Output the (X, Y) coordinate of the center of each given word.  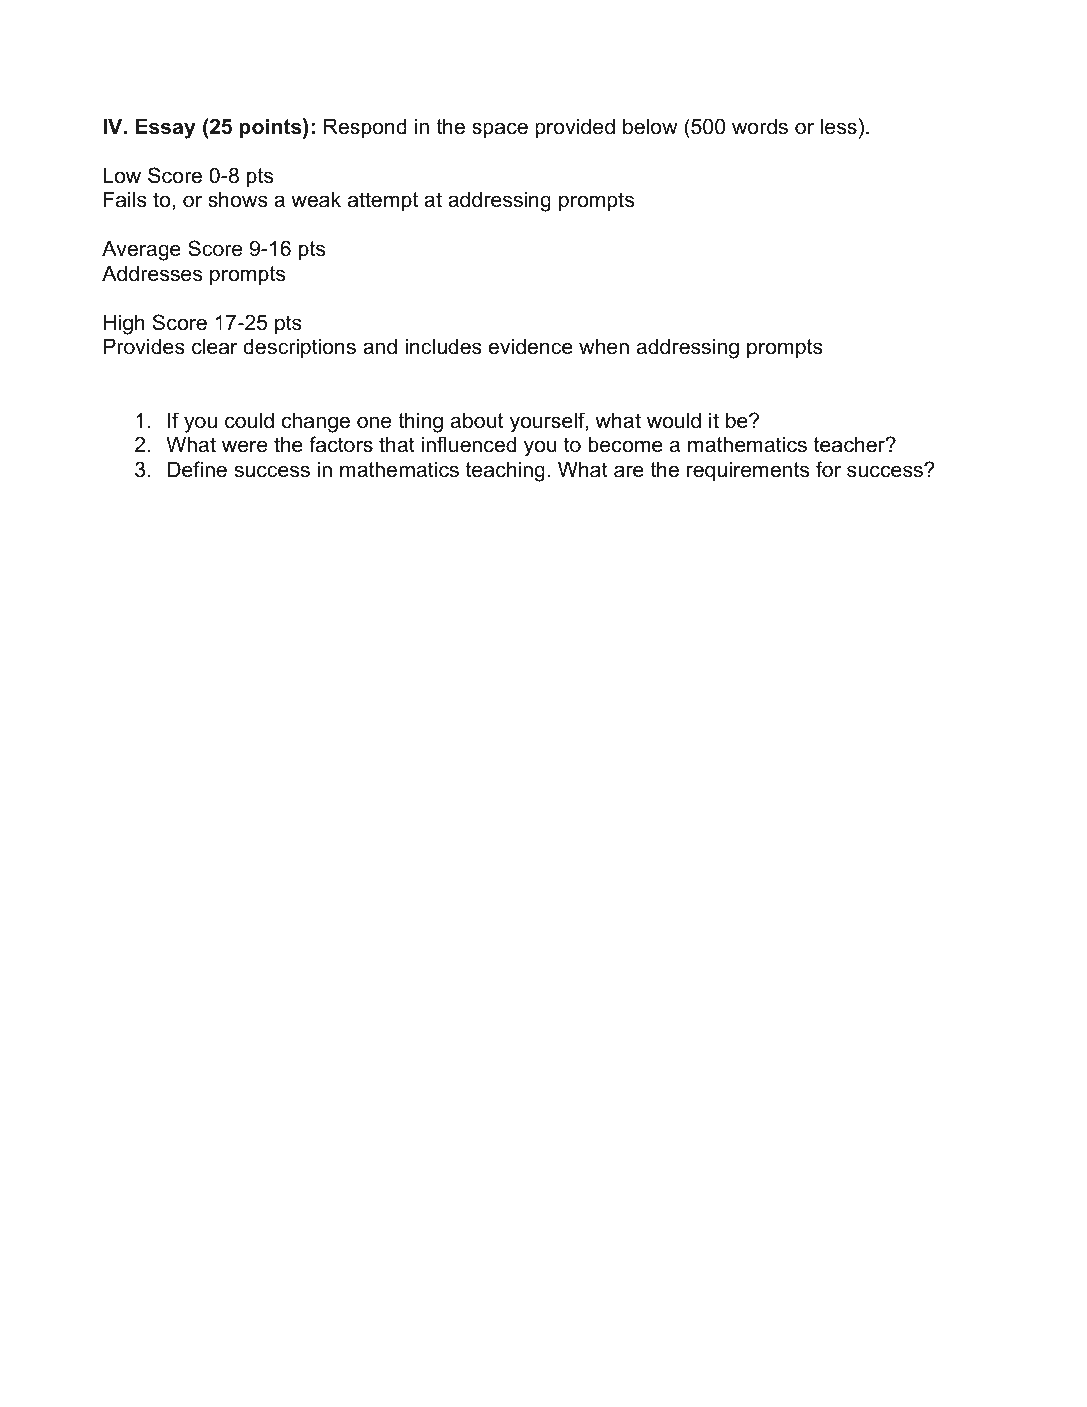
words (760, 126)
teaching (505, 471)
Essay (165, 128)
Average (141, 250)
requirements (748, 471)
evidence (530, 346)
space (500, 130)
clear (215, 346)
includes (443, 346)
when (604, 346)
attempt (383, 202)
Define (197, 469)
